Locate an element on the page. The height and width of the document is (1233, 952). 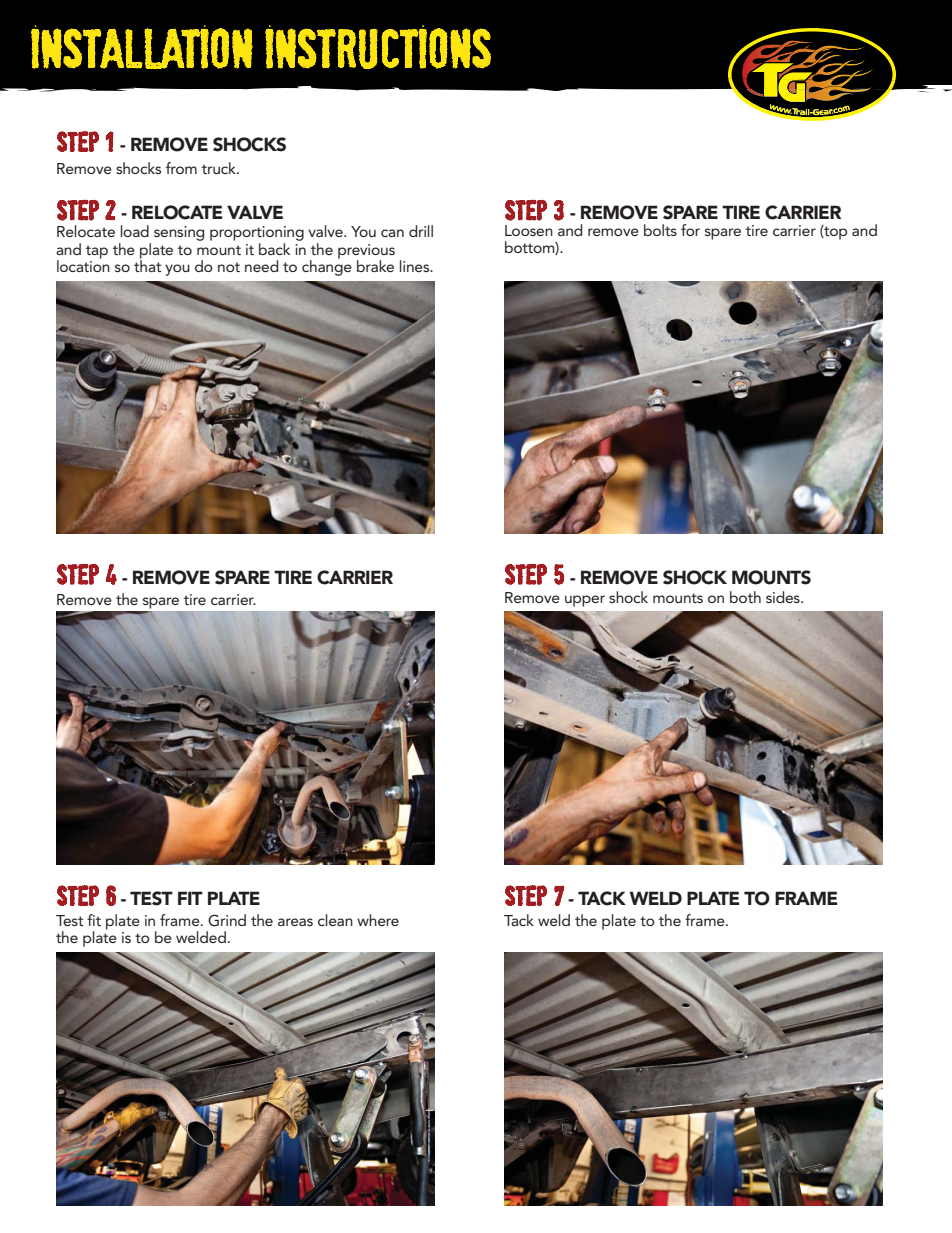
bolts is located at coordinates (660, 230).
